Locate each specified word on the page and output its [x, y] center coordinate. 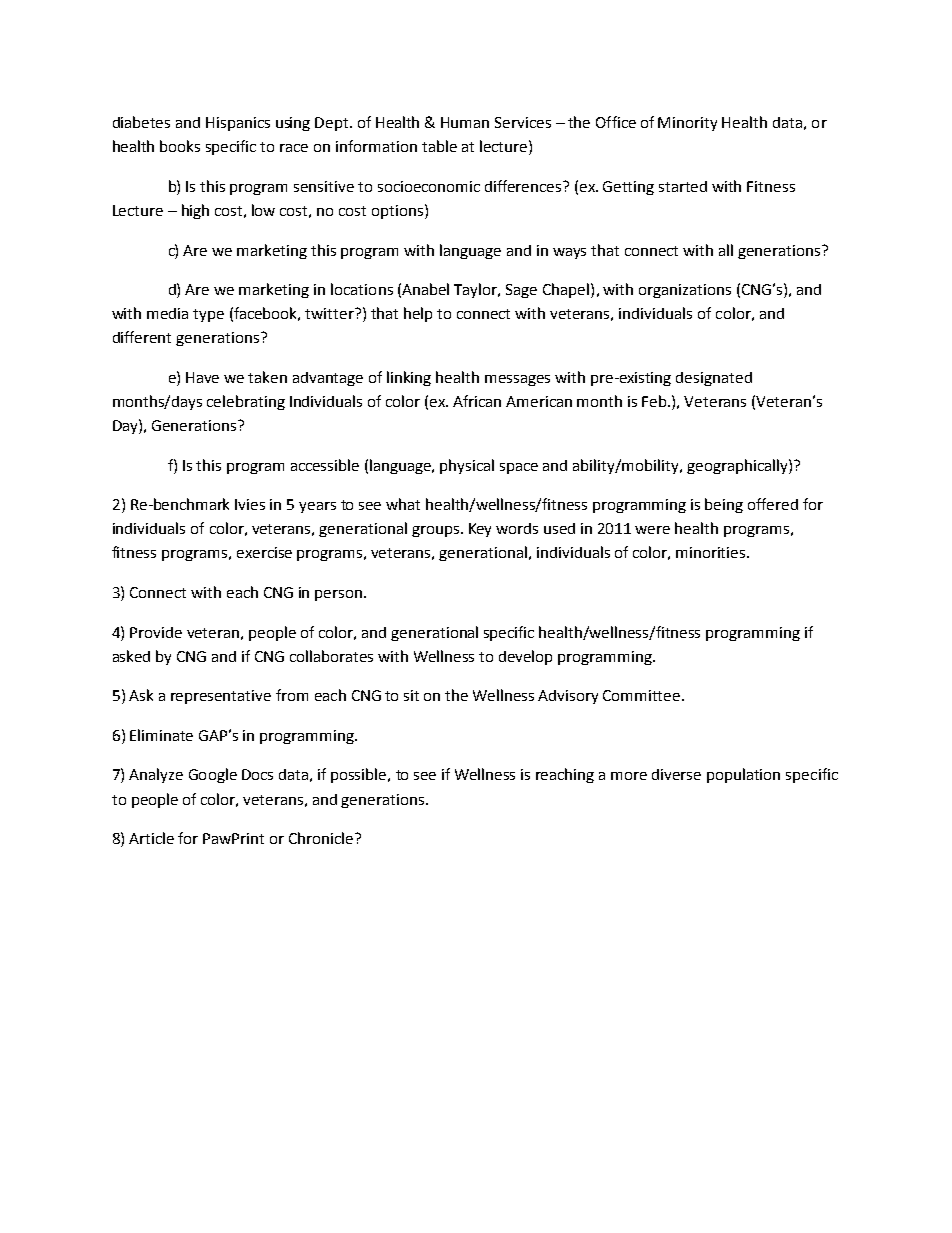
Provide [156, 632]
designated [714, 379]
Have [202, 377]
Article [151, 838]
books [180, 146]
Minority [687, 124]
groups [437, 531]
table [439, 146]
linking [409, 378]
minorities [712, 552]
